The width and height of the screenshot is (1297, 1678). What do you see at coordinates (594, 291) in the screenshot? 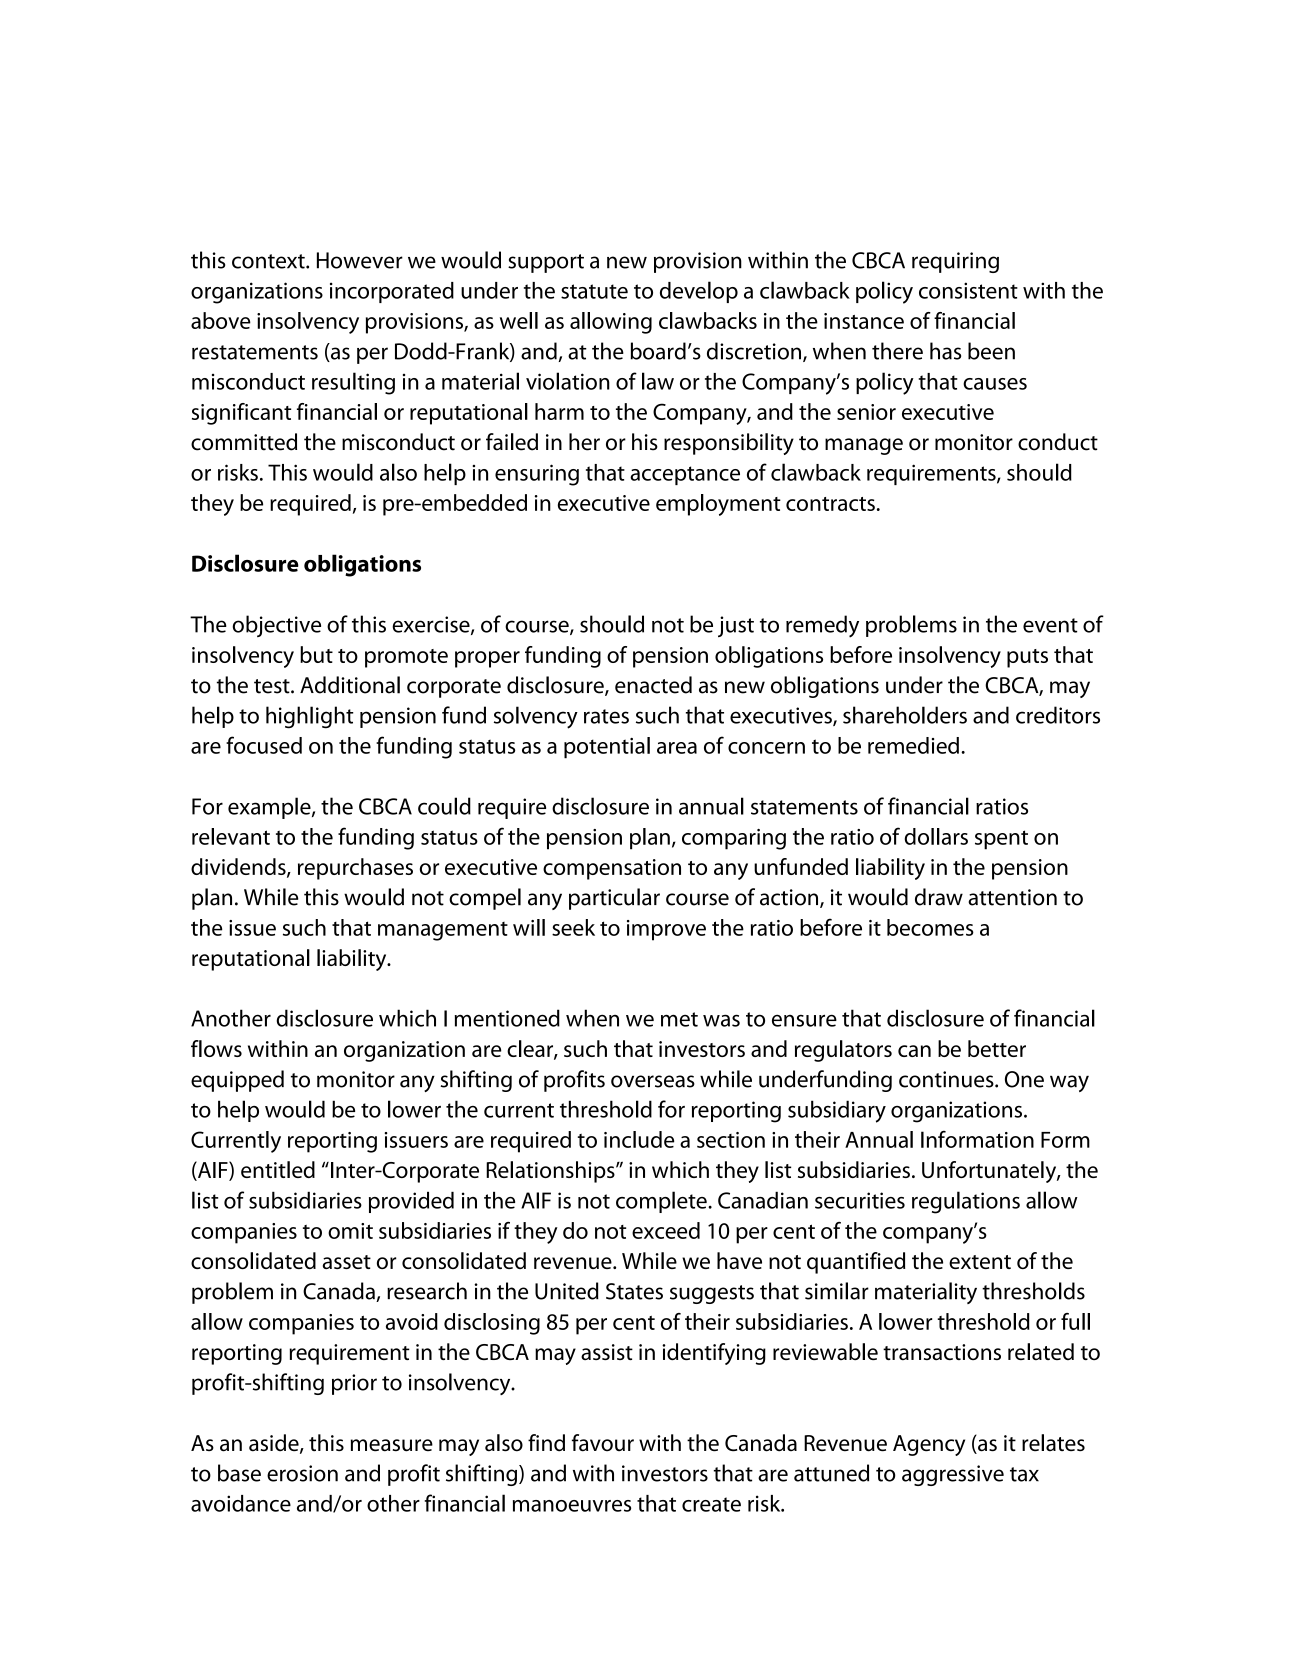
I see `statute` at bounding box center [594, 291].
